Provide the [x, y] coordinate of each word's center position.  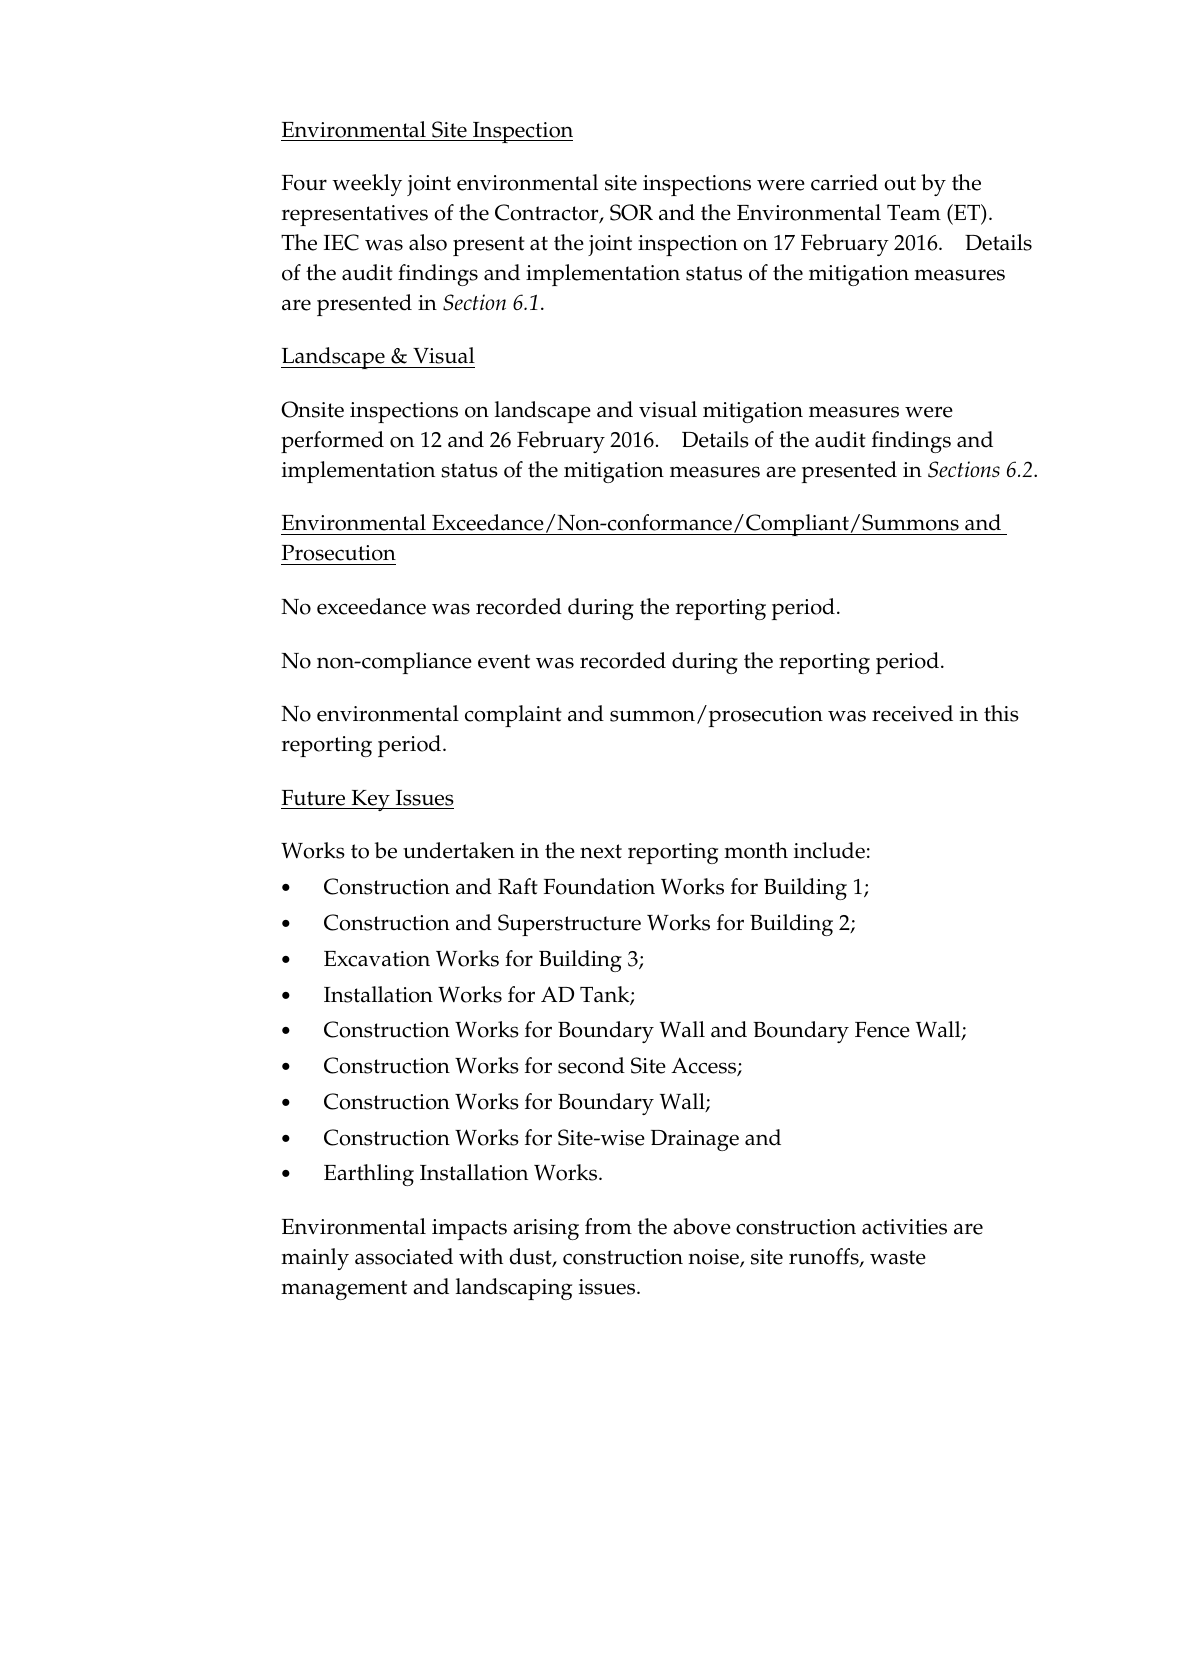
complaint [513, 716]
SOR [631, 212]
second [591, 1065]
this [1001, 713]
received [912, 713]
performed [332, 442]
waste [898, 1257]
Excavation [377, 959]
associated [404, 1256]
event [504, 661]
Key [370, 800]
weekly [367, 185]
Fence [882, 1030]
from [608, 1226]
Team [914, 213]
